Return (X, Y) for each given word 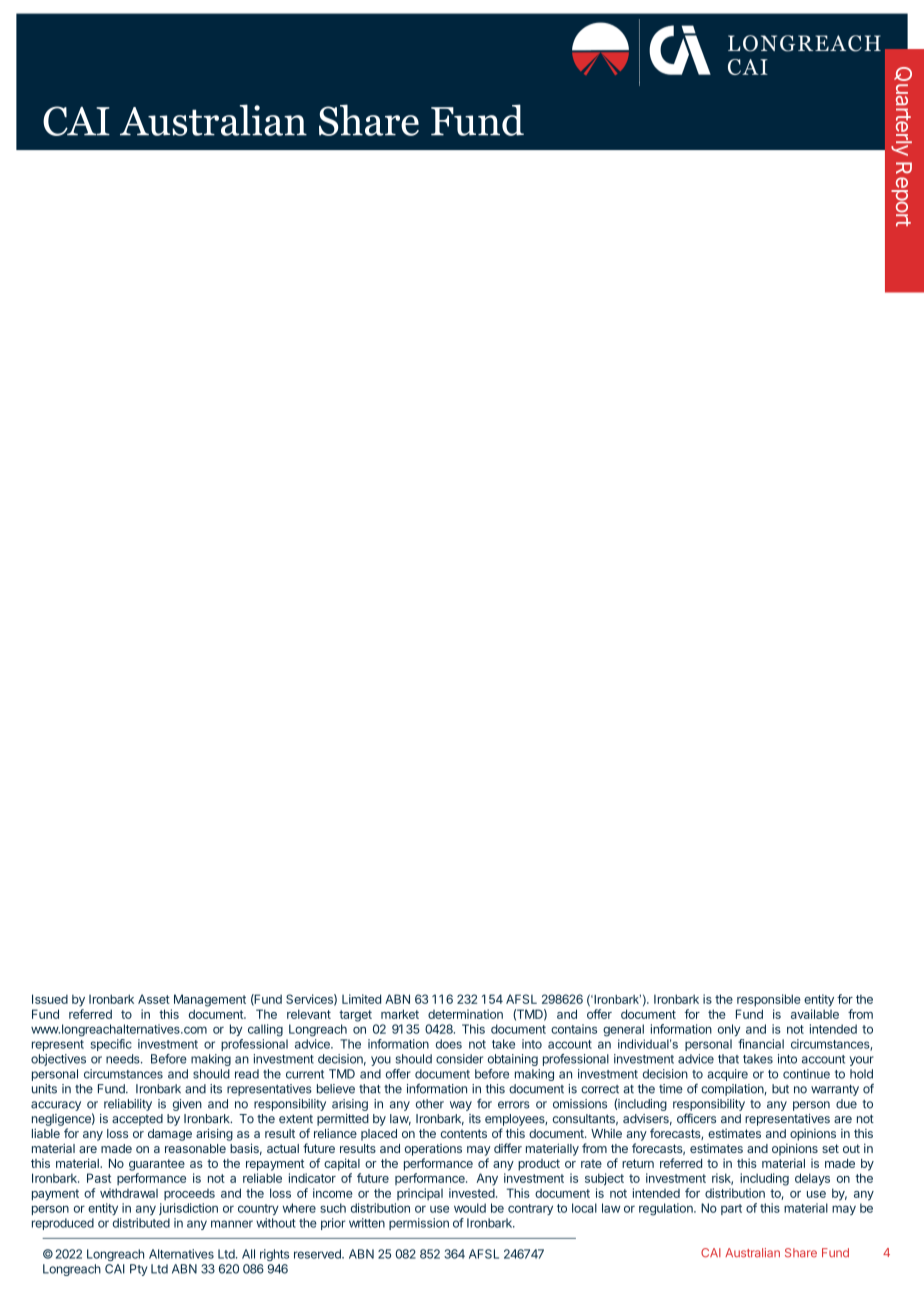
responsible (769, 1000)
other (430, 1104)
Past (99, 1178)
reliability (128, 1105)
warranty (835, 1090)
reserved (318, 1254)
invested (472, 1193)
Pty (138, 1270)
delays (812, 1179)
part (731, 1209)
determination (465, 1014)
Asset (154, 999)
